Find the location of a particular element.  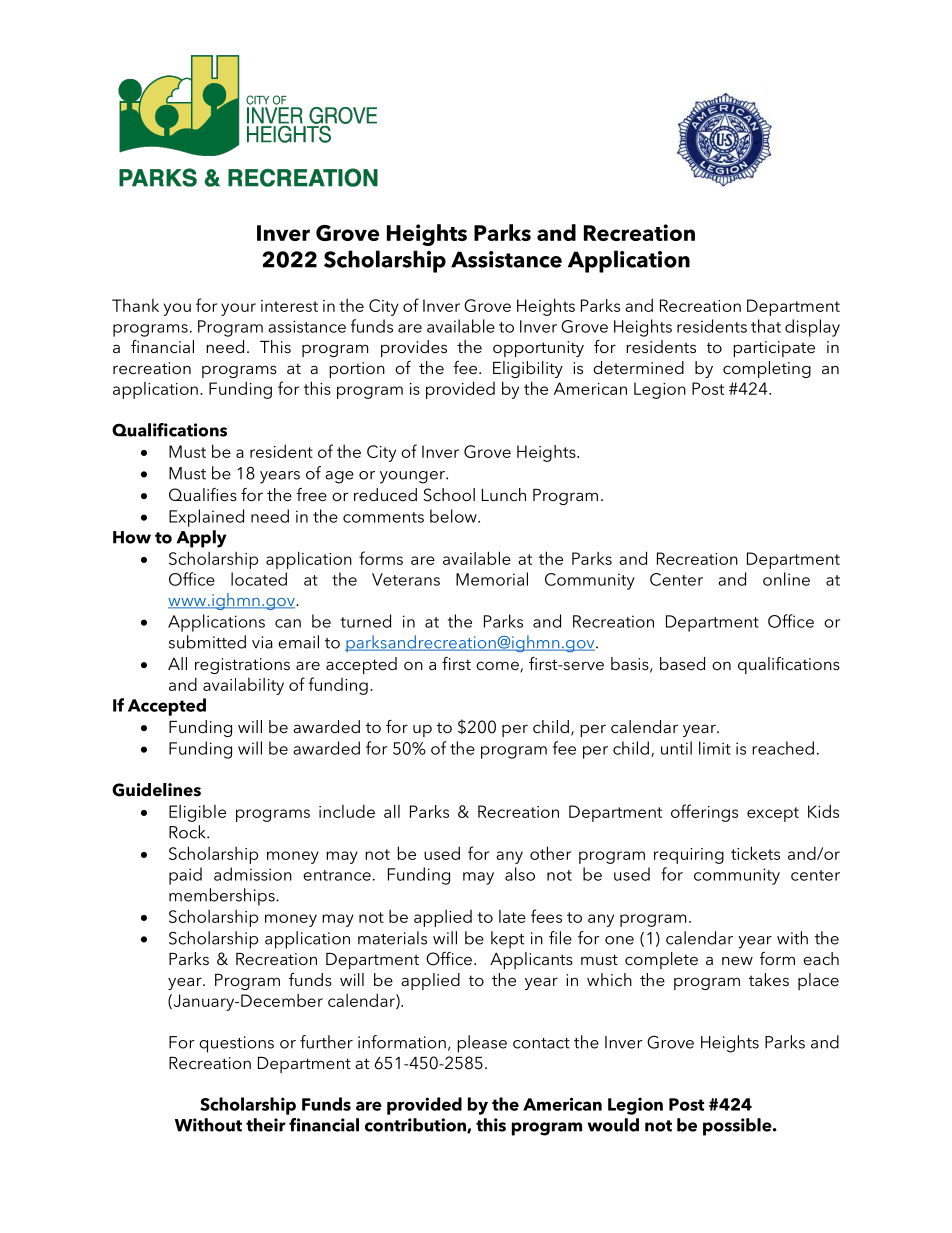

memberships is located at coordinates (223, 897).
